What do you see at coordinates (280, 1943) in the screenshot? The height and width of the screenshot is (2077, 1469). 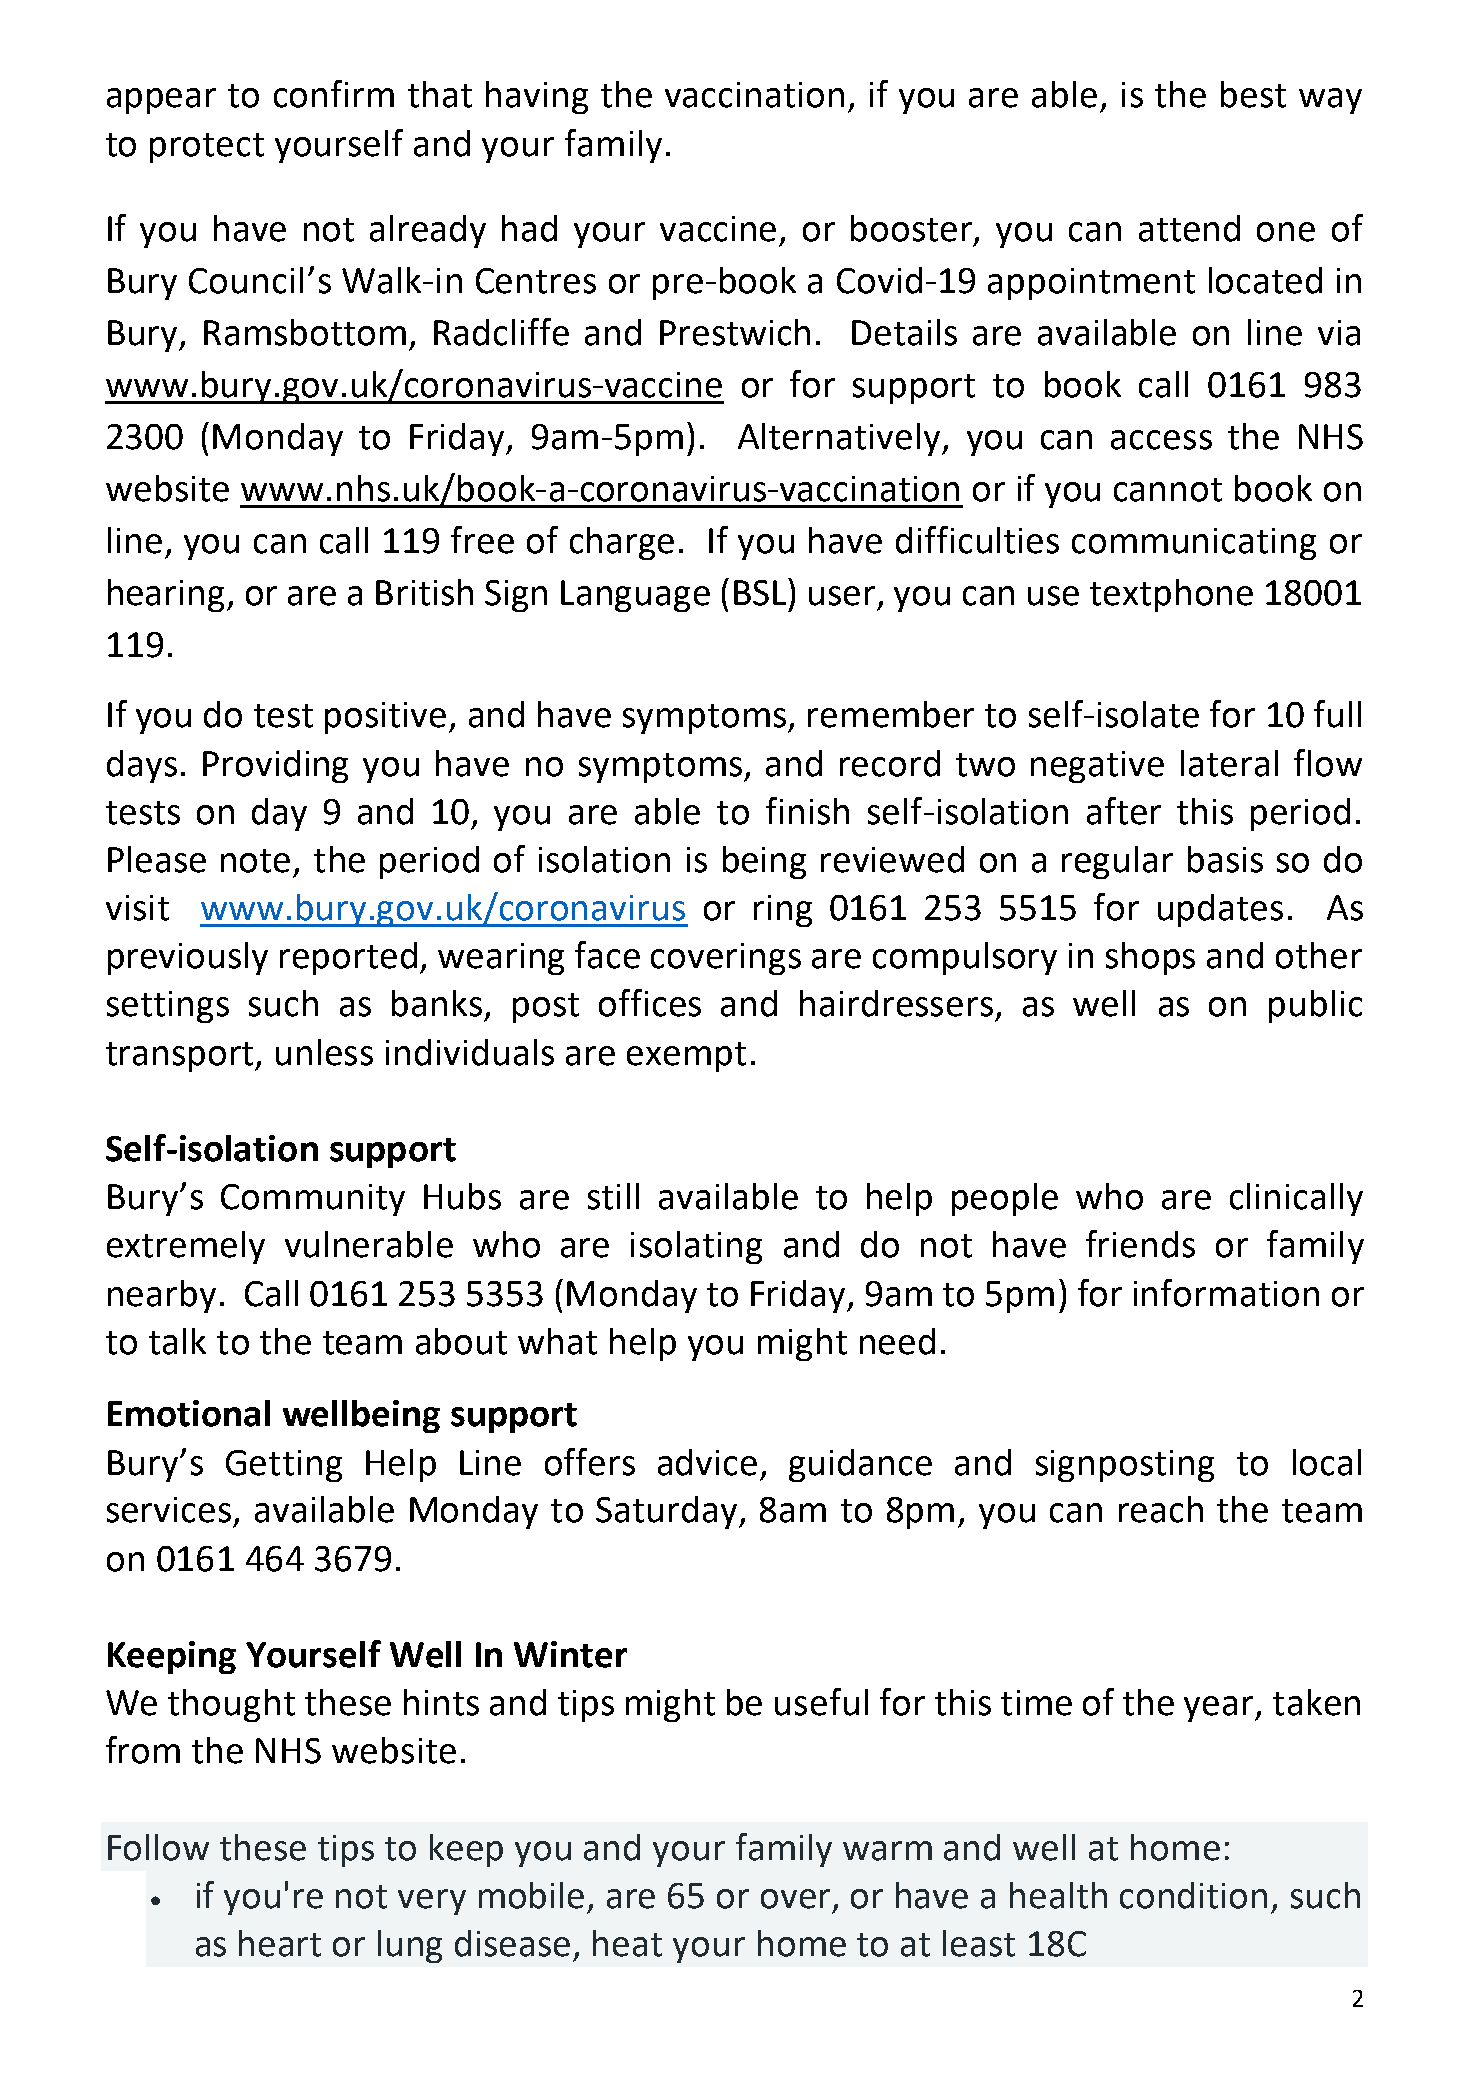 I see `heart` at bounding box center [280, 1943].
